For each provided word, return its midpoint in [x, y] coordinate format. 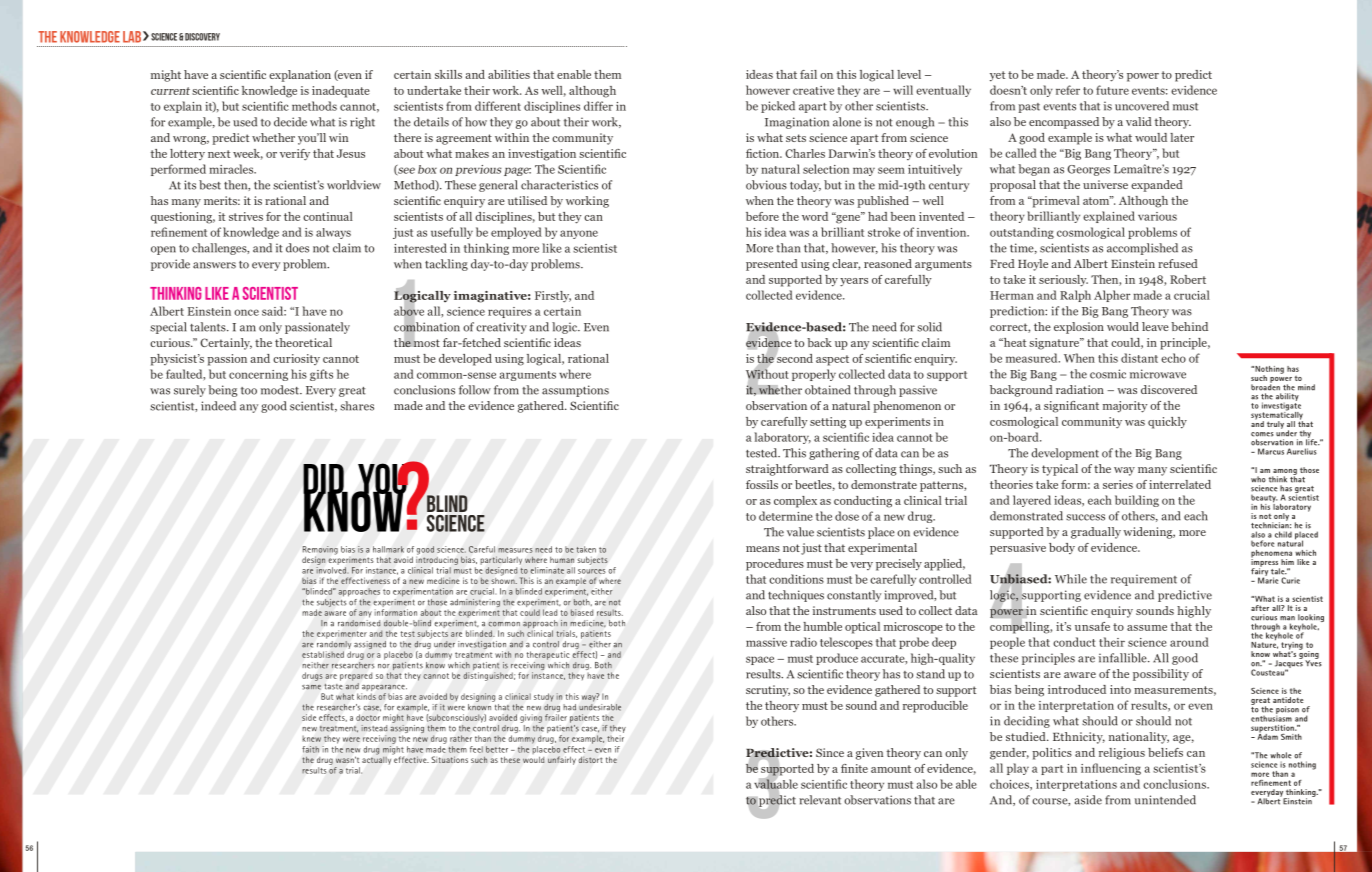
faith [310, 749]
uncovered [1142, 106]
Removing [320, 551]
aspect [832, 360]
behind [1189, 326]
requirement [1144, 580]
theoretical [303, 342]
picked [778, 107]
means [763, 549]
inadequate [341, 92]
